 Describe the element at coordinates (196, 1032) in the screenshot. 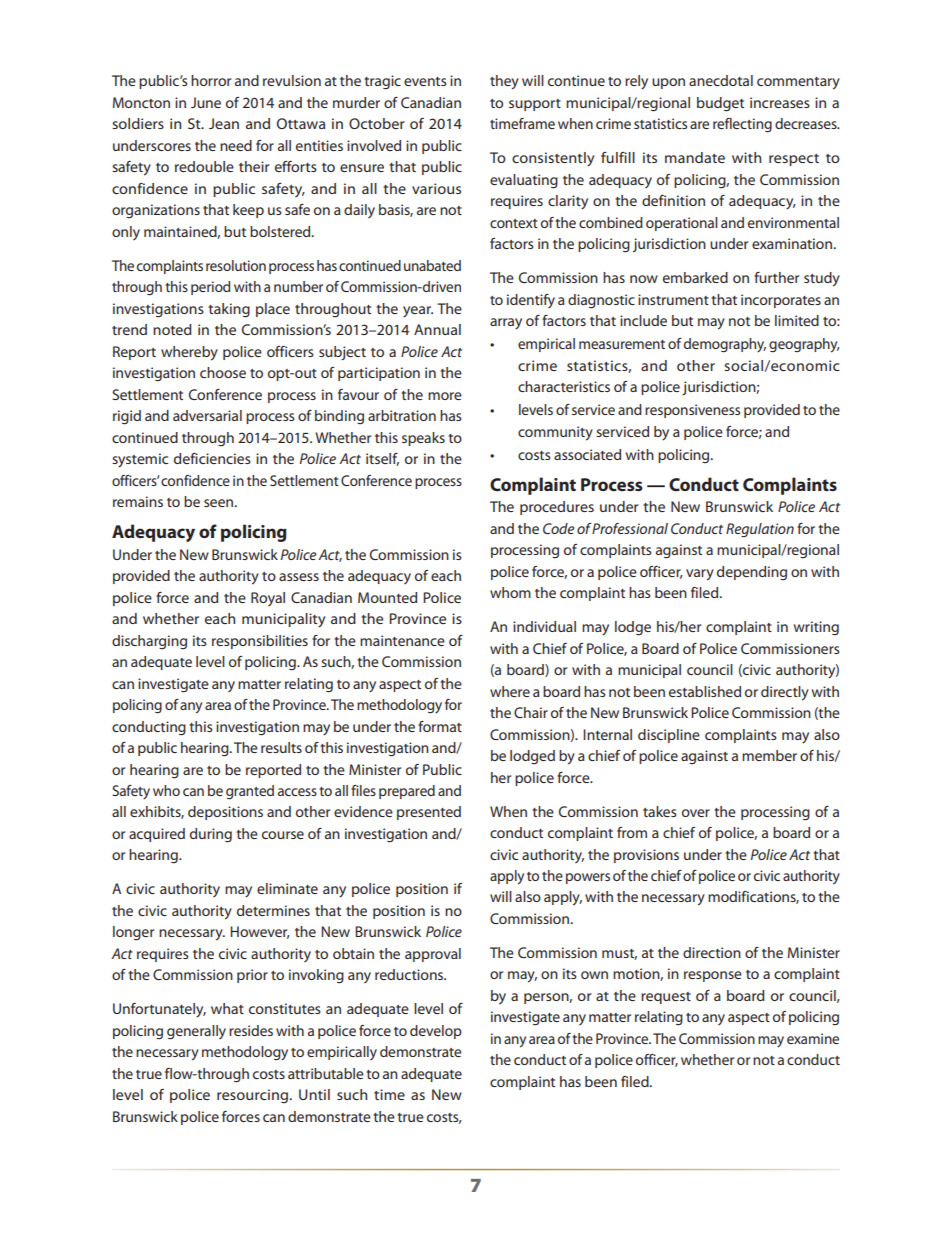

I see `generally` at that location.
